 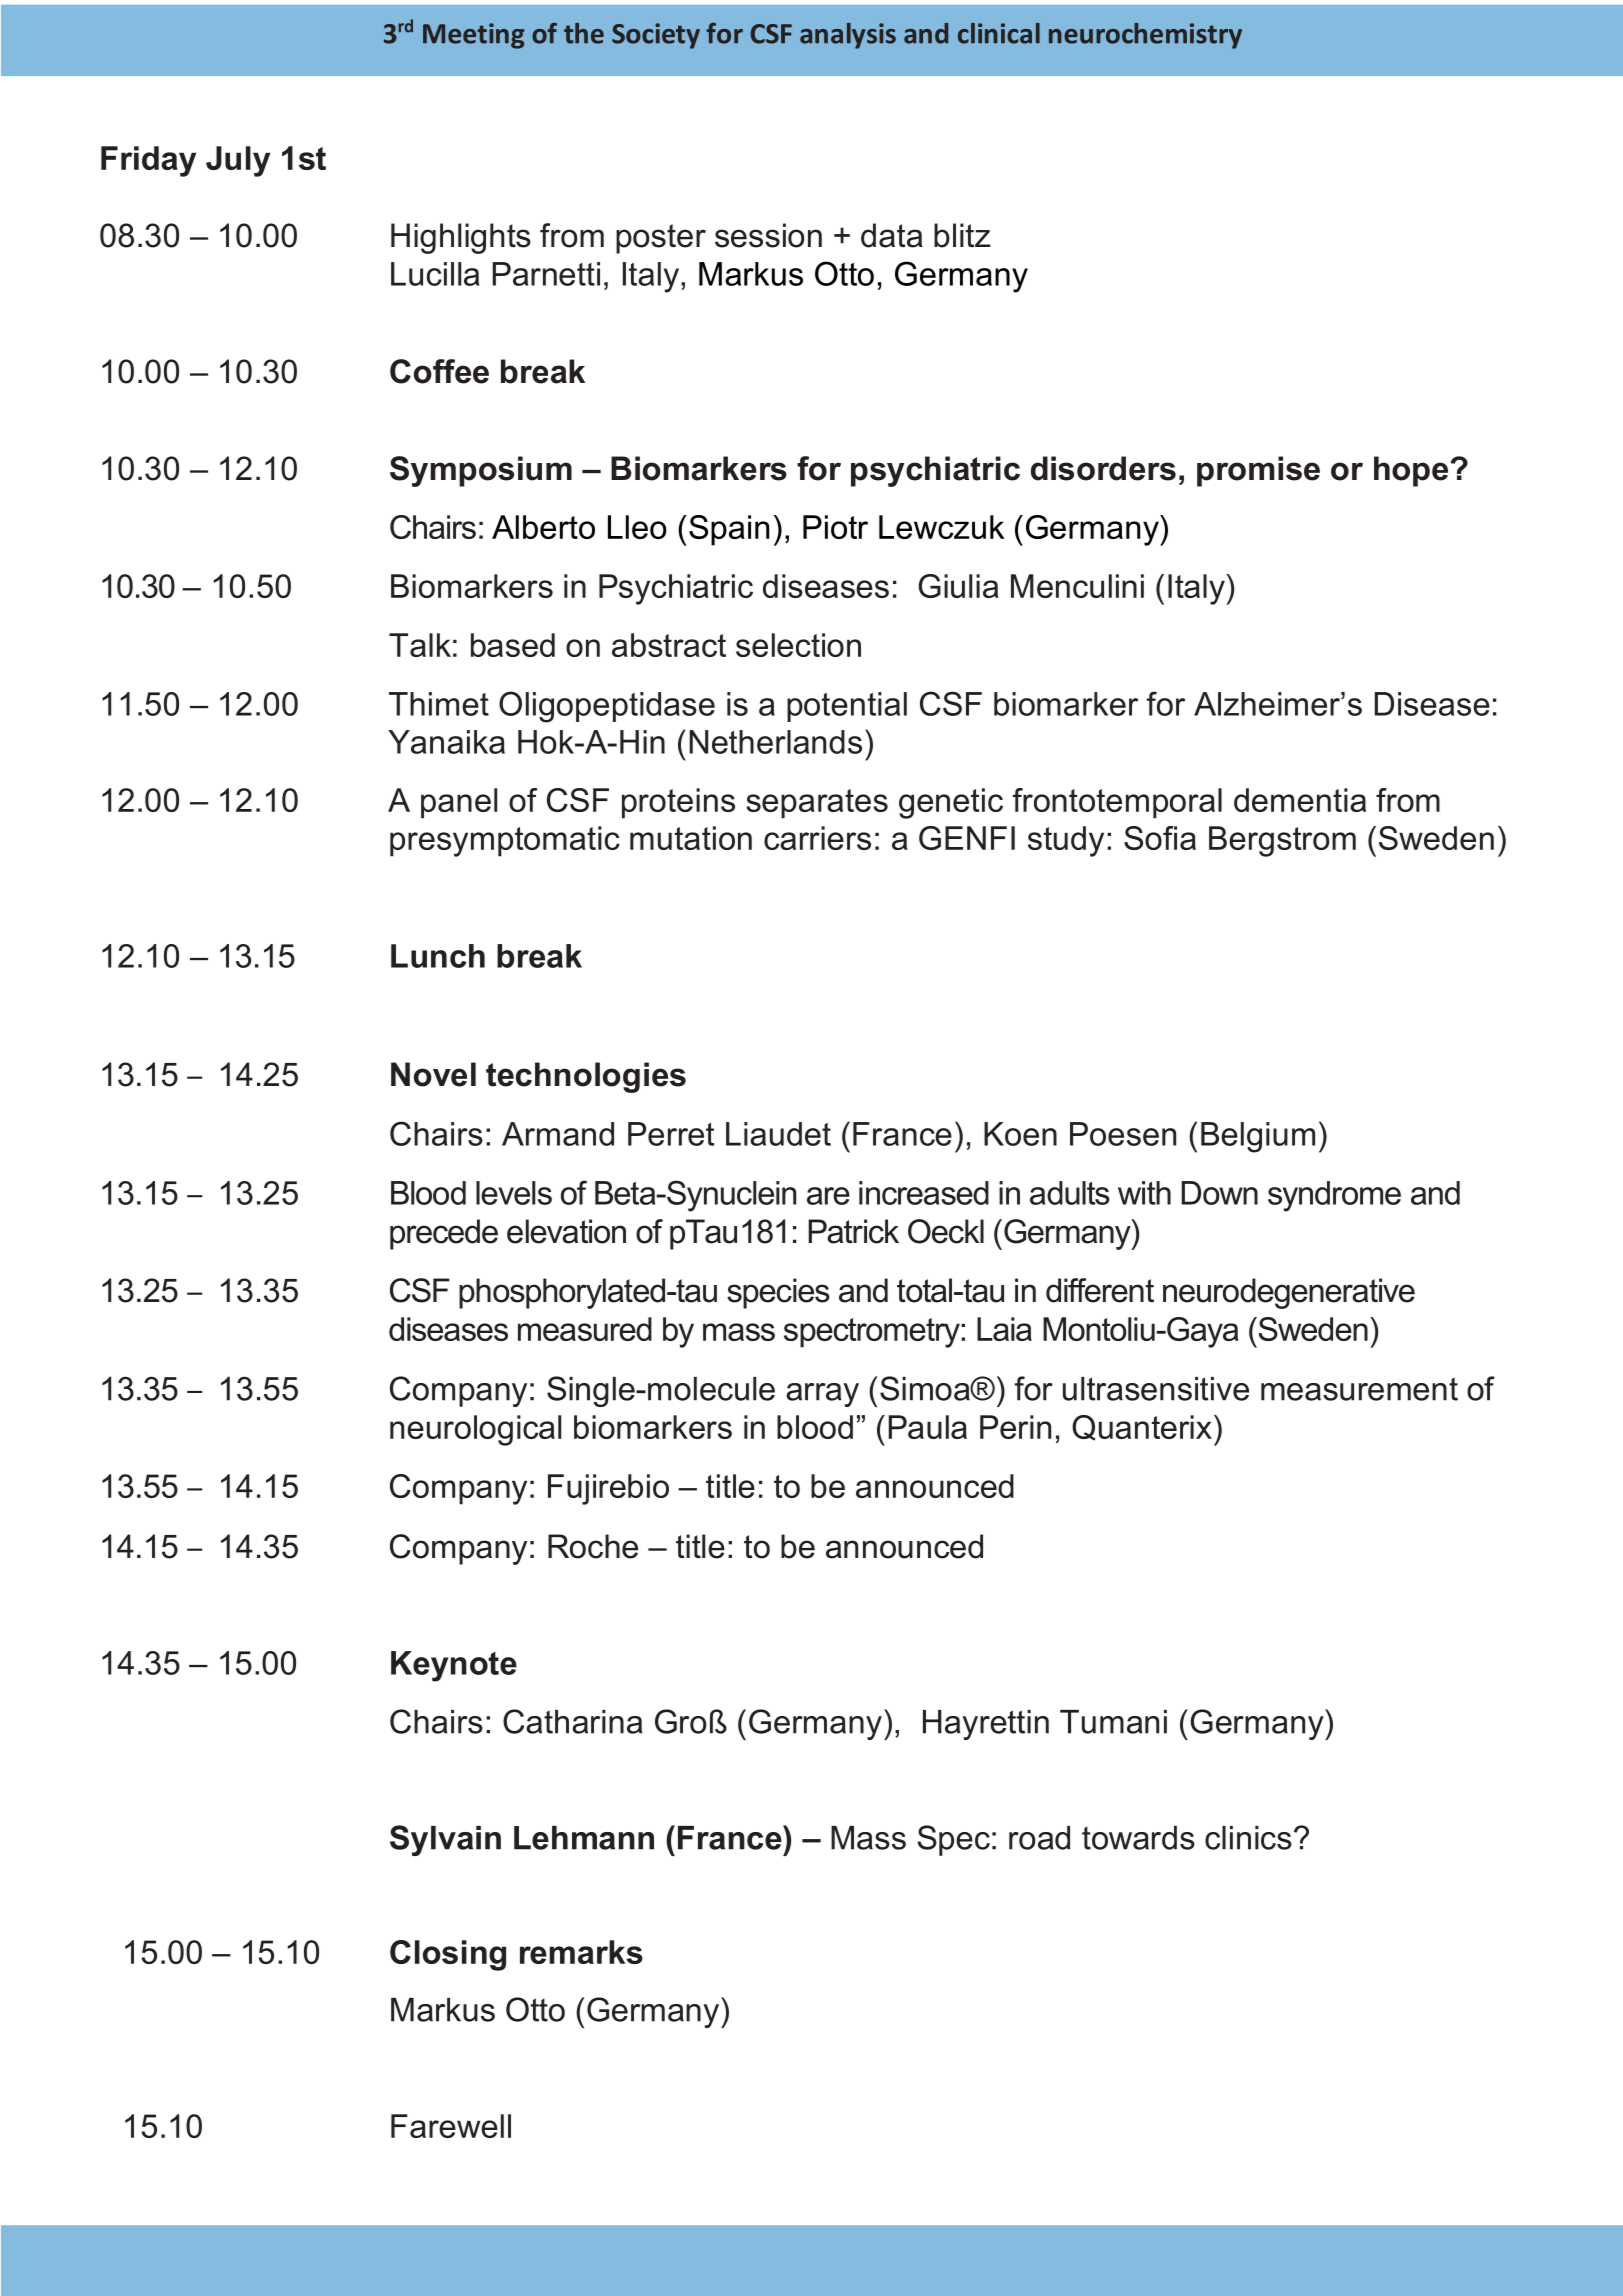 I want to click on Keynote, so click(x=454, y=1666).
